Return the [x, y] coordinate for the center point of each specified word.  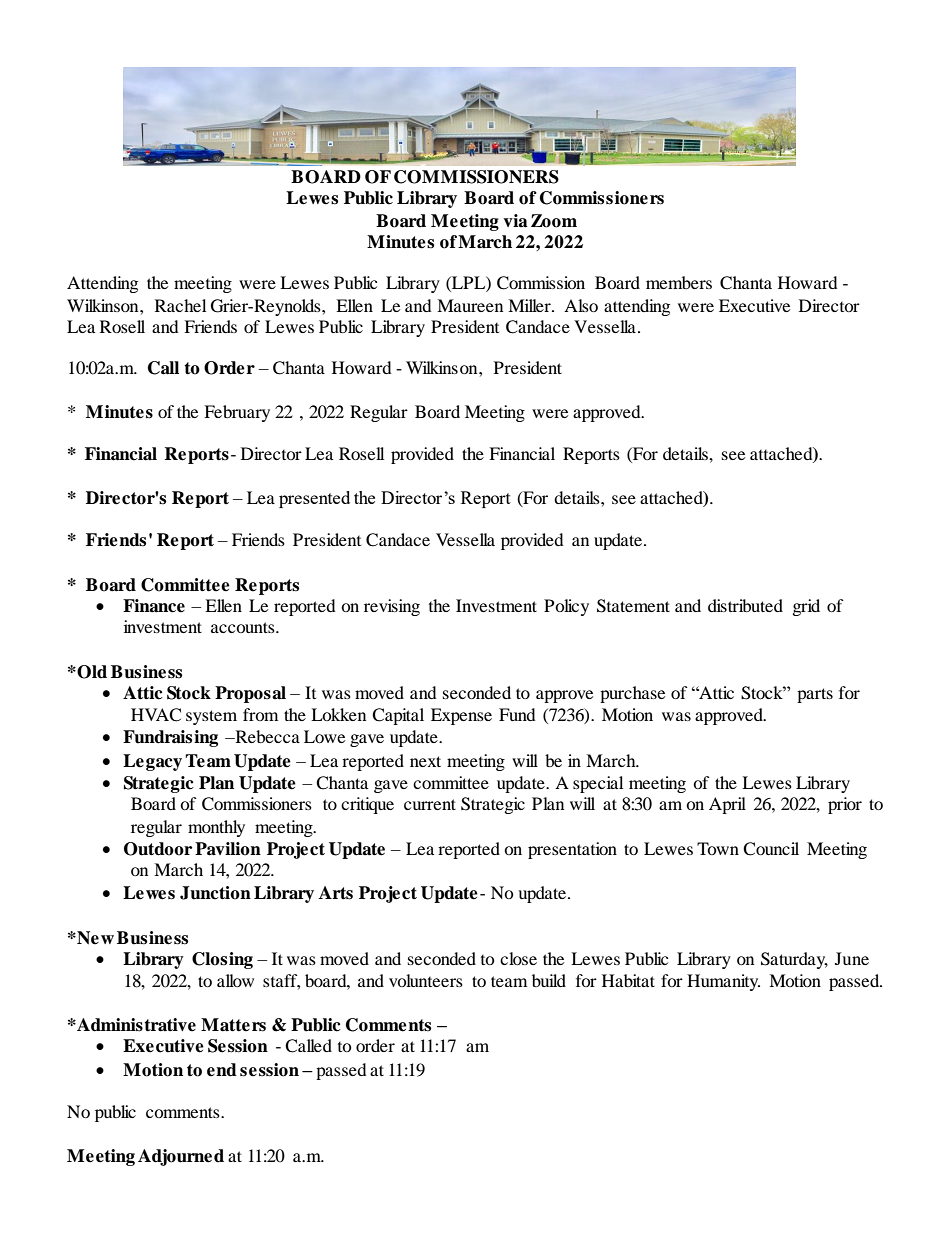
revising [392, 607]
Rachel [180, 305]
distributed [745, 605]
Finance [154, 606]
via [515, 221]
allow [235, 980]
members [679, 282]
